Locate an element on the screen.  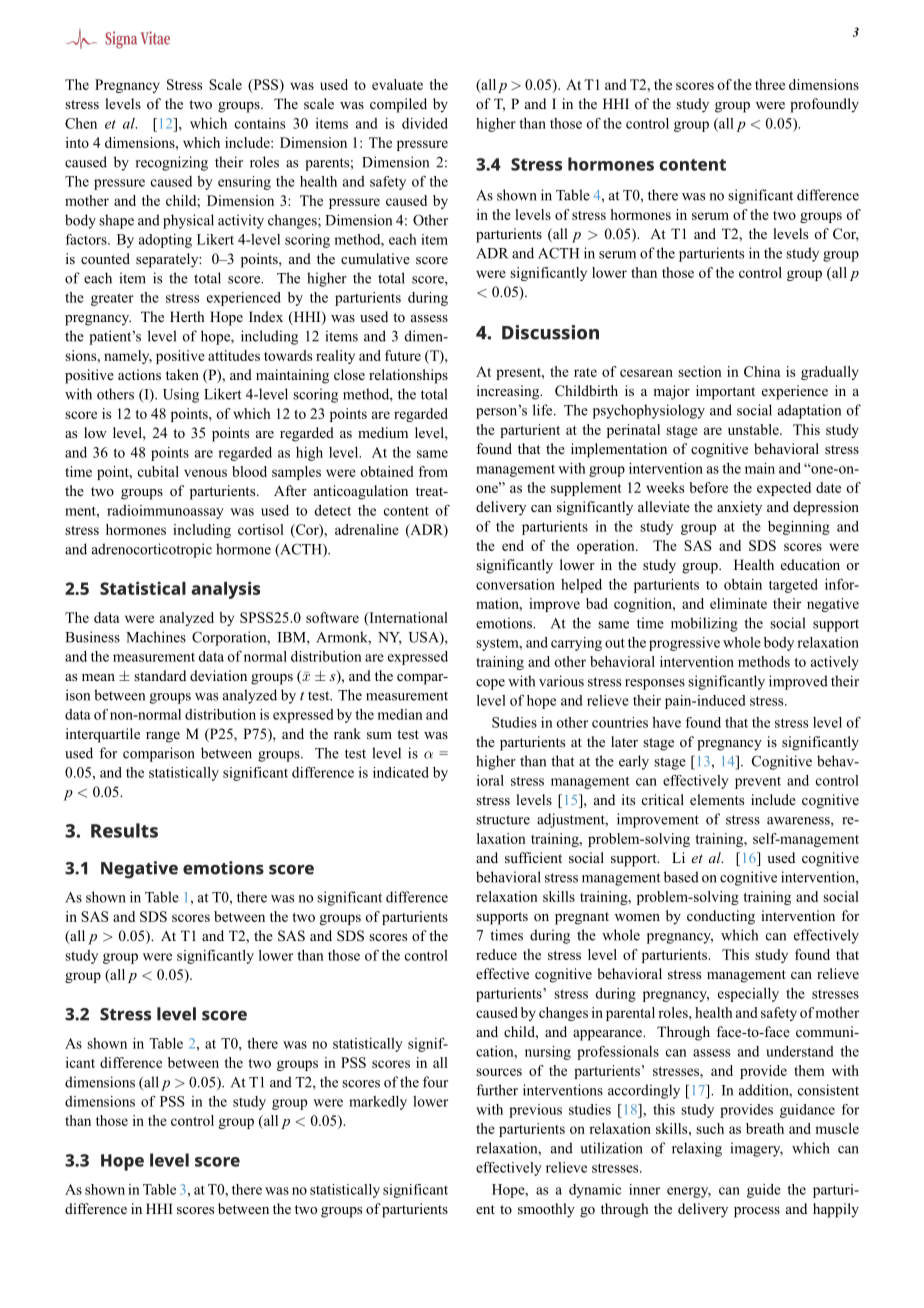
structure is located at coordinates (503, 820).
